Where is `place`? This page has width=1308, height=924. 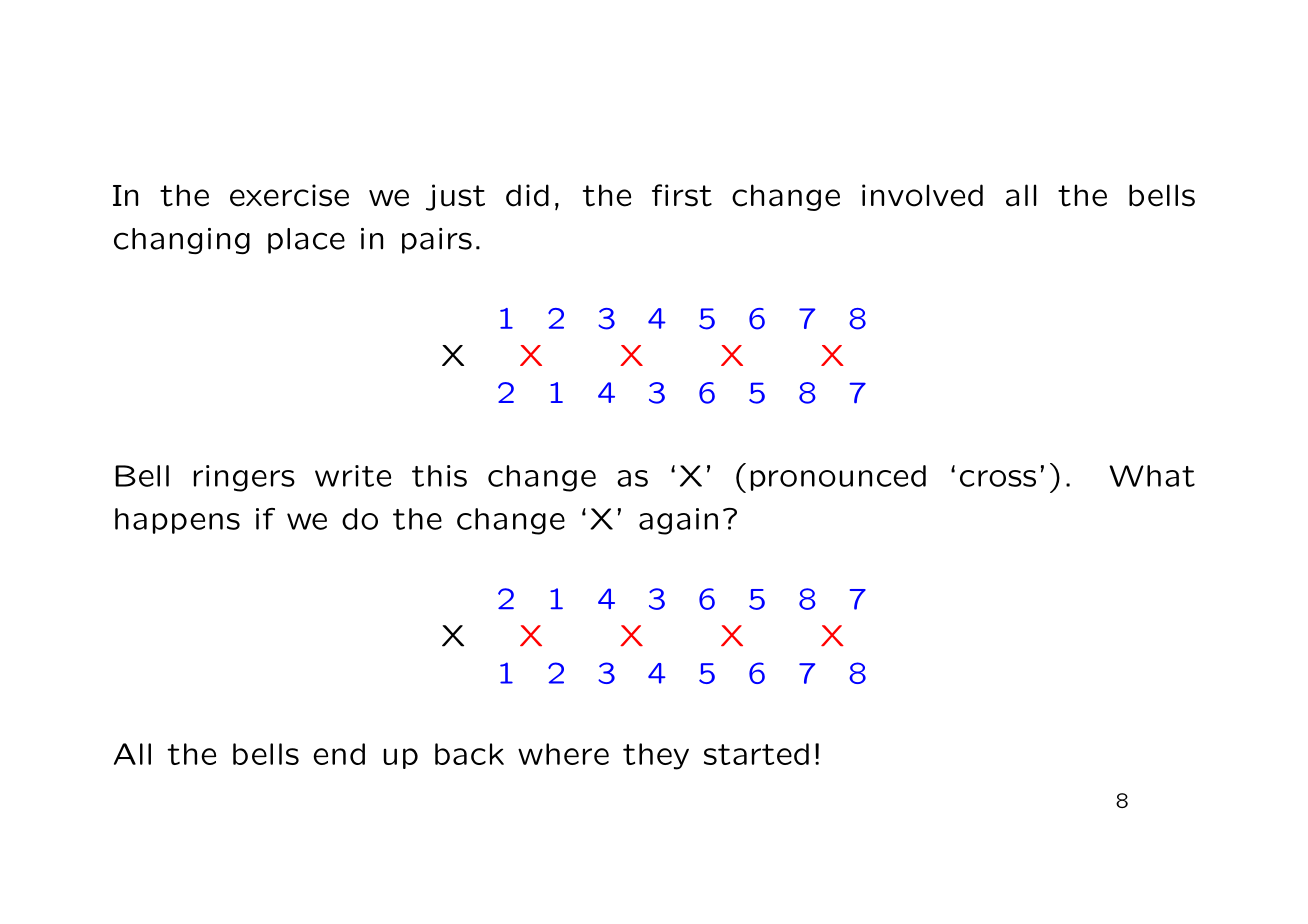 place is located at coordinates (306, 241).
